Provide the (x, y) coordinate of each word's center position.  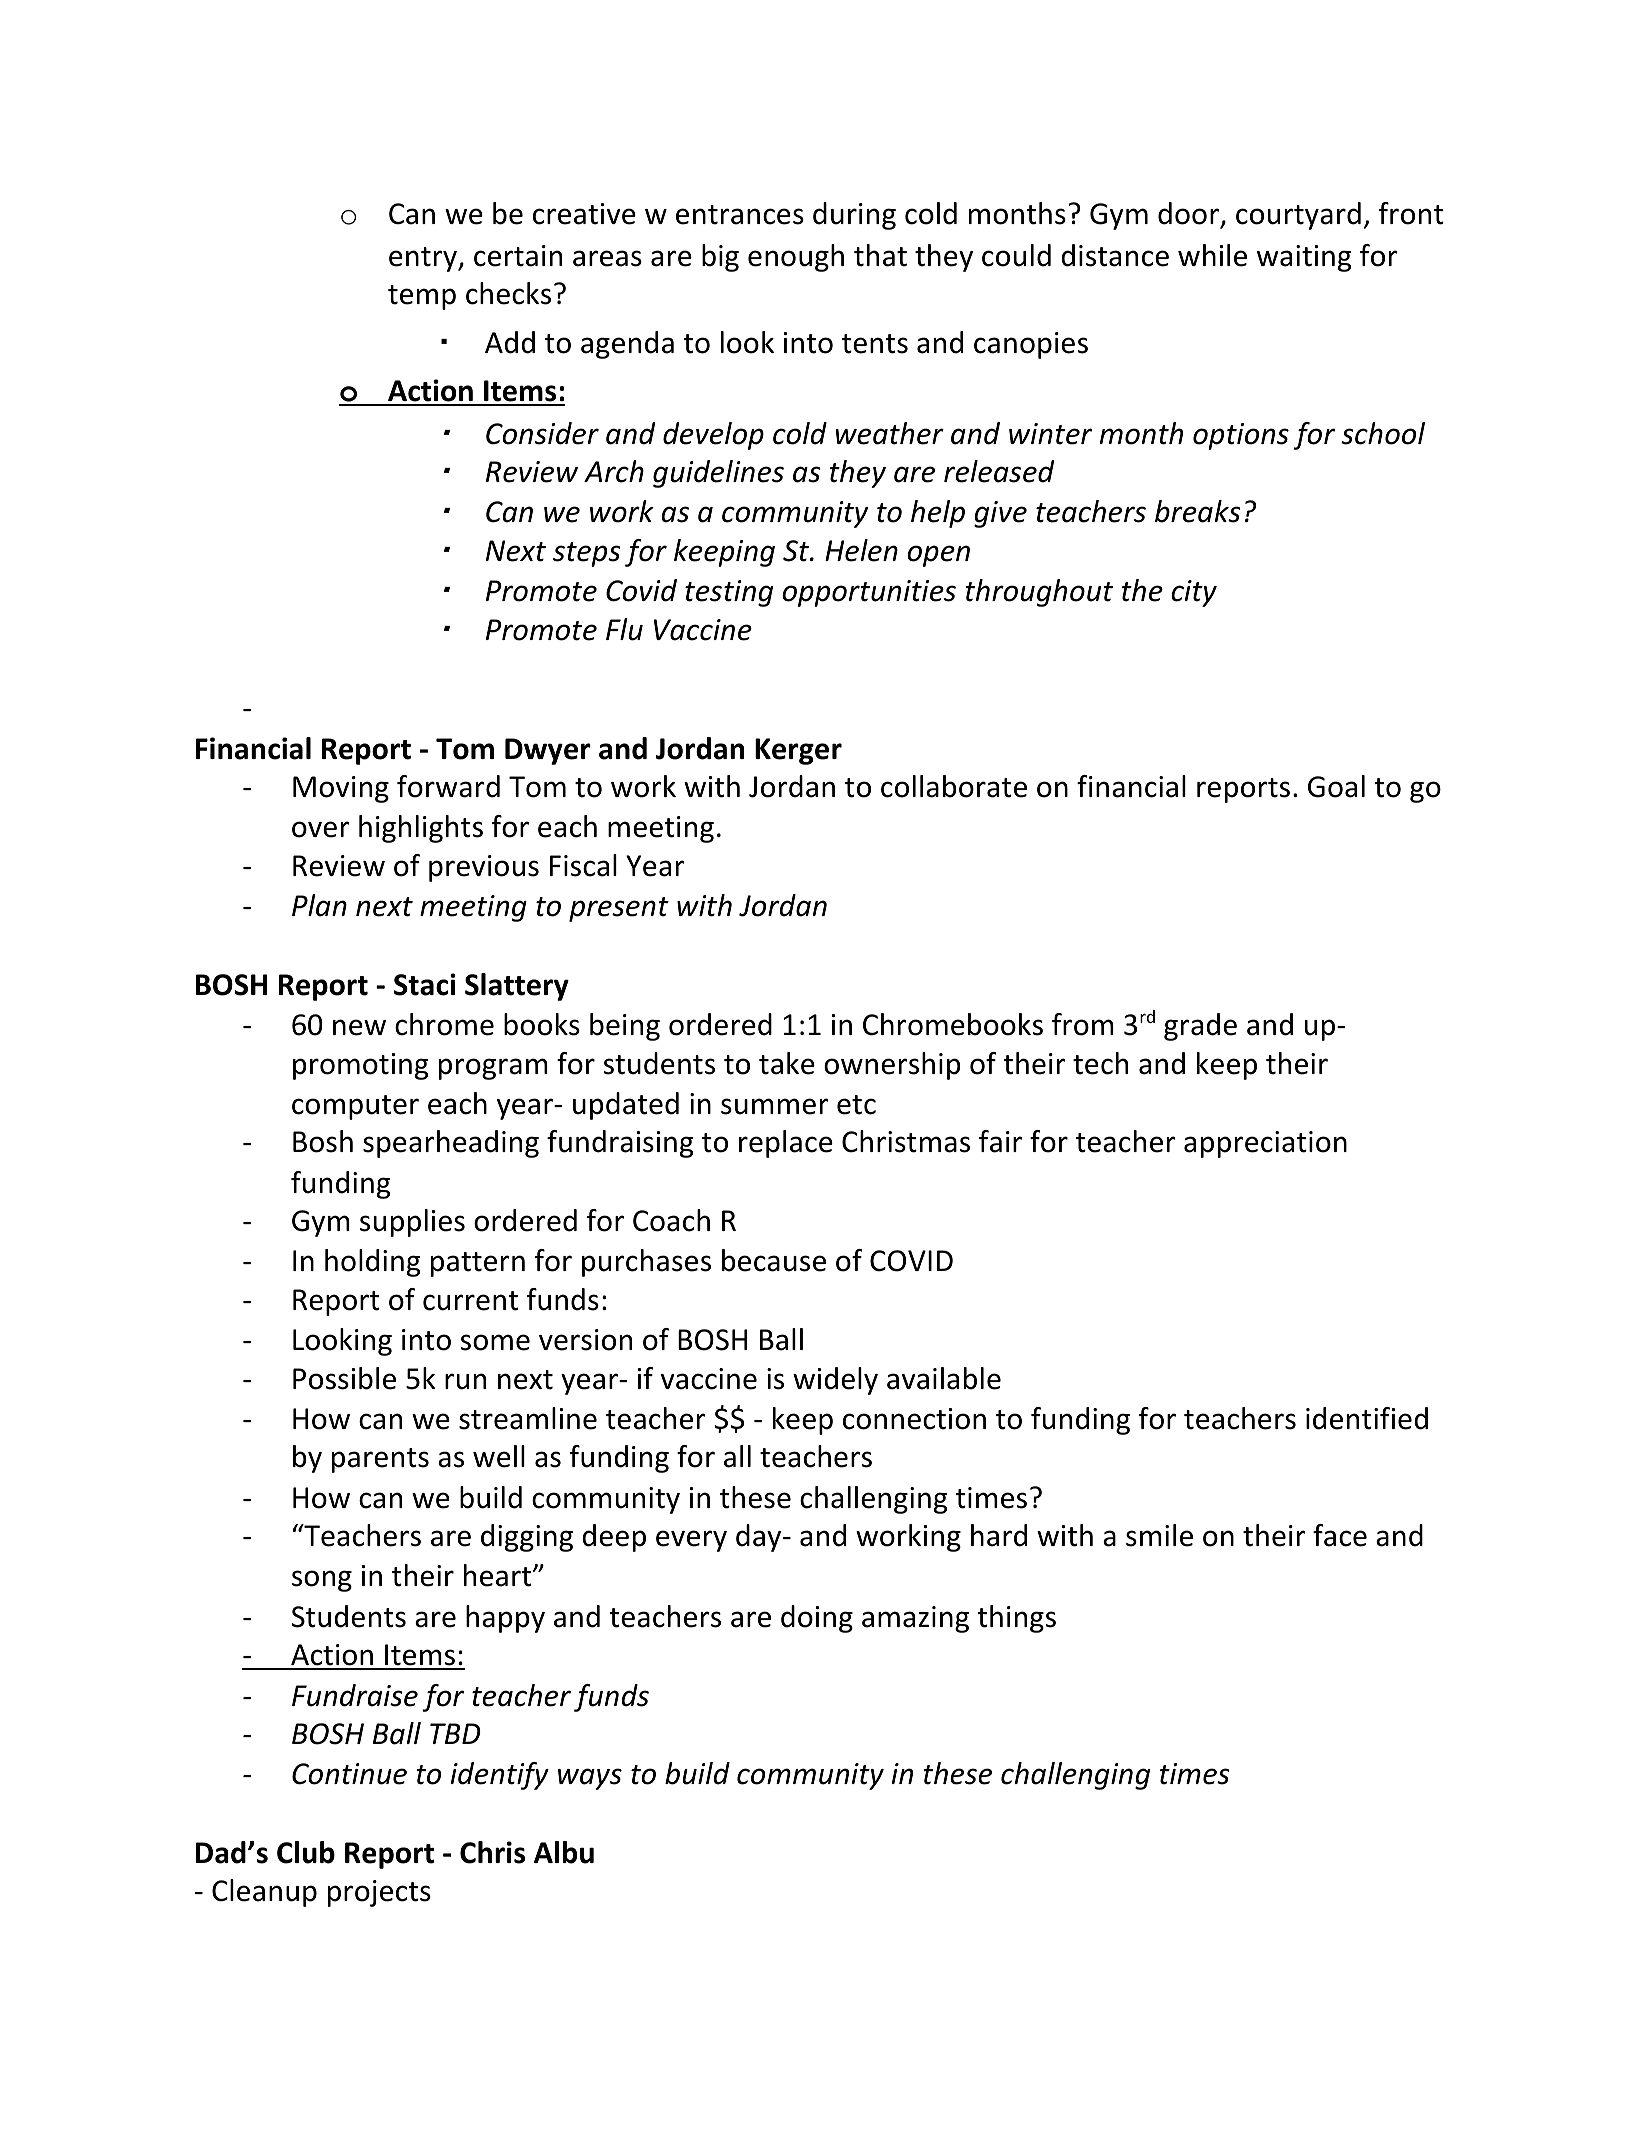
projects (379, 1893)
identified (1367, 1418)
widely (835, 1381)
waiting (1304, 258)
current (470, 1301)
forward (448, 786)
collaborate (954, 786)
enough (796, 258)
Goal (1336, 786)
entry (424, 259)
